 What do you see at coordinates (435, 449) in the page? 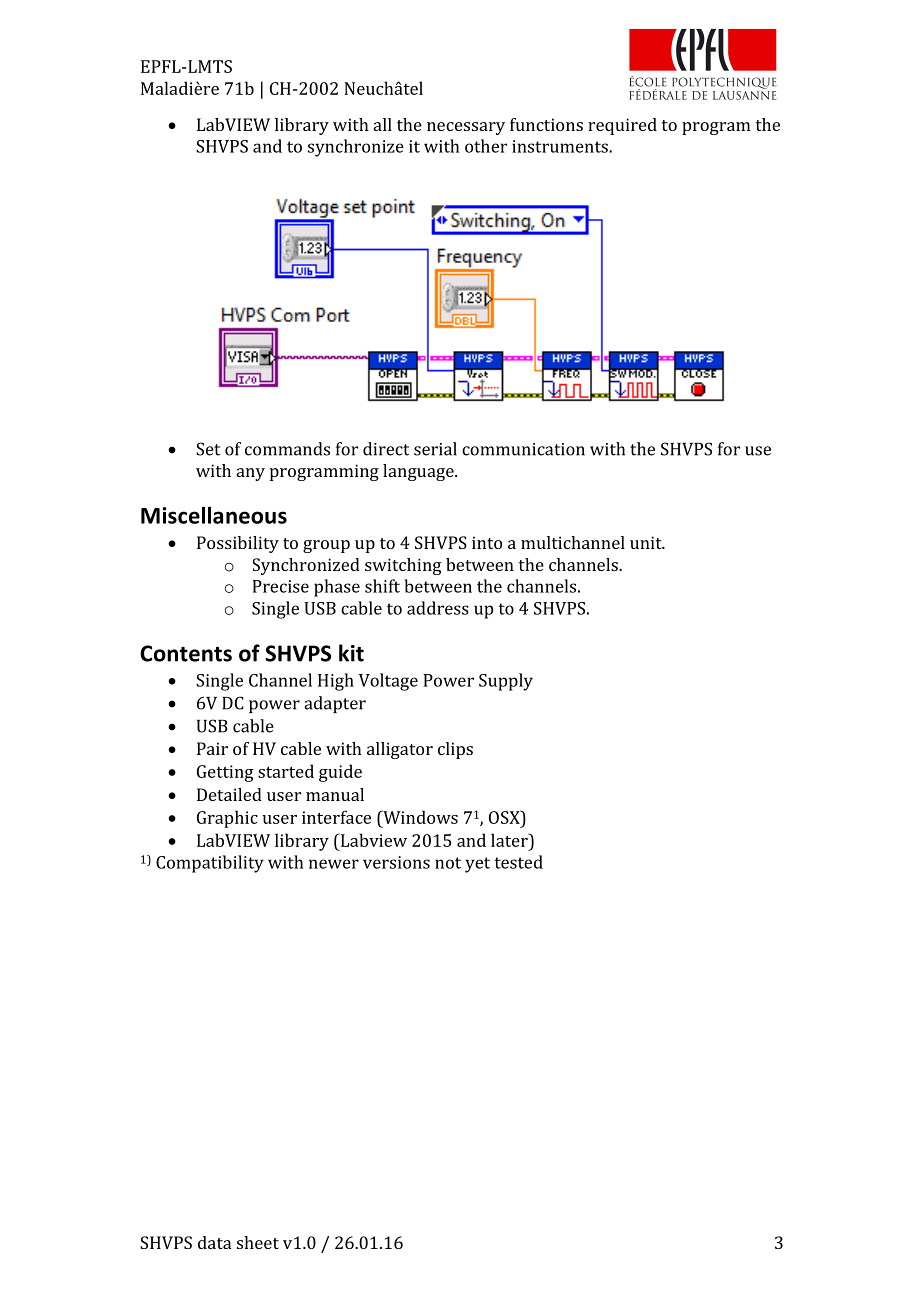
I see `serial` at bounding box center [435, 449].
